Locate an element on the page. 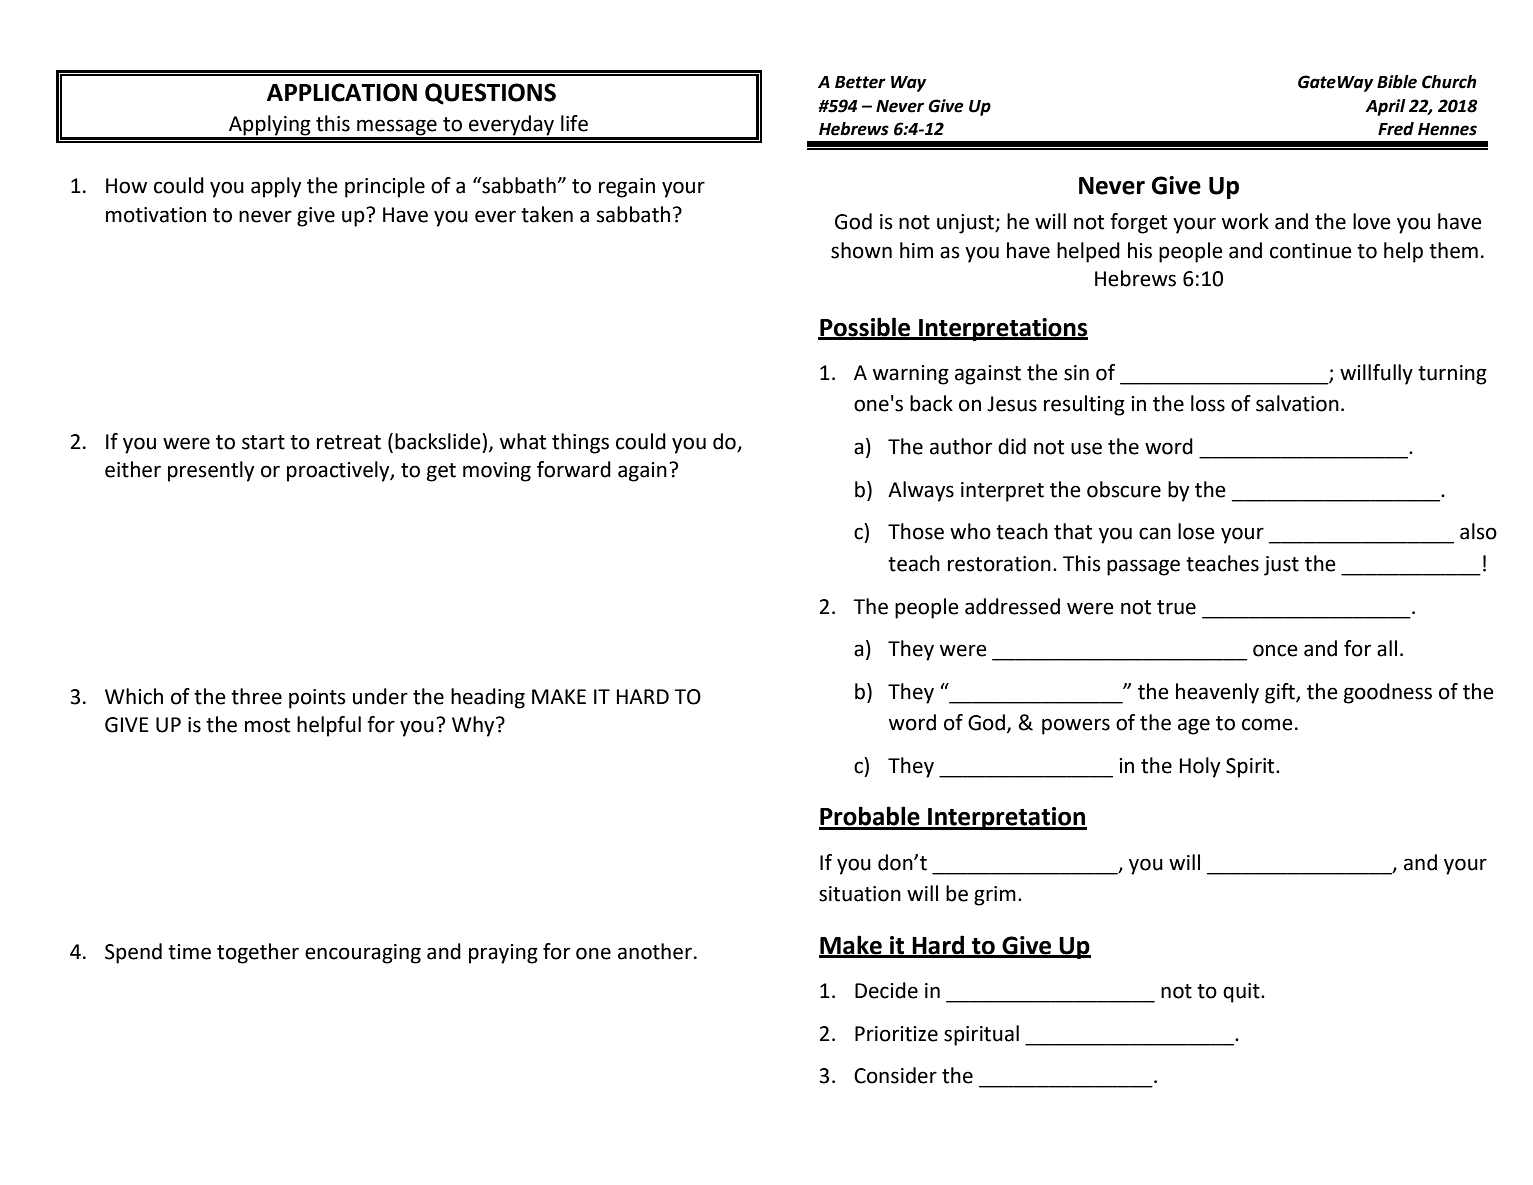  presently is located at coordinates (211, 471).
